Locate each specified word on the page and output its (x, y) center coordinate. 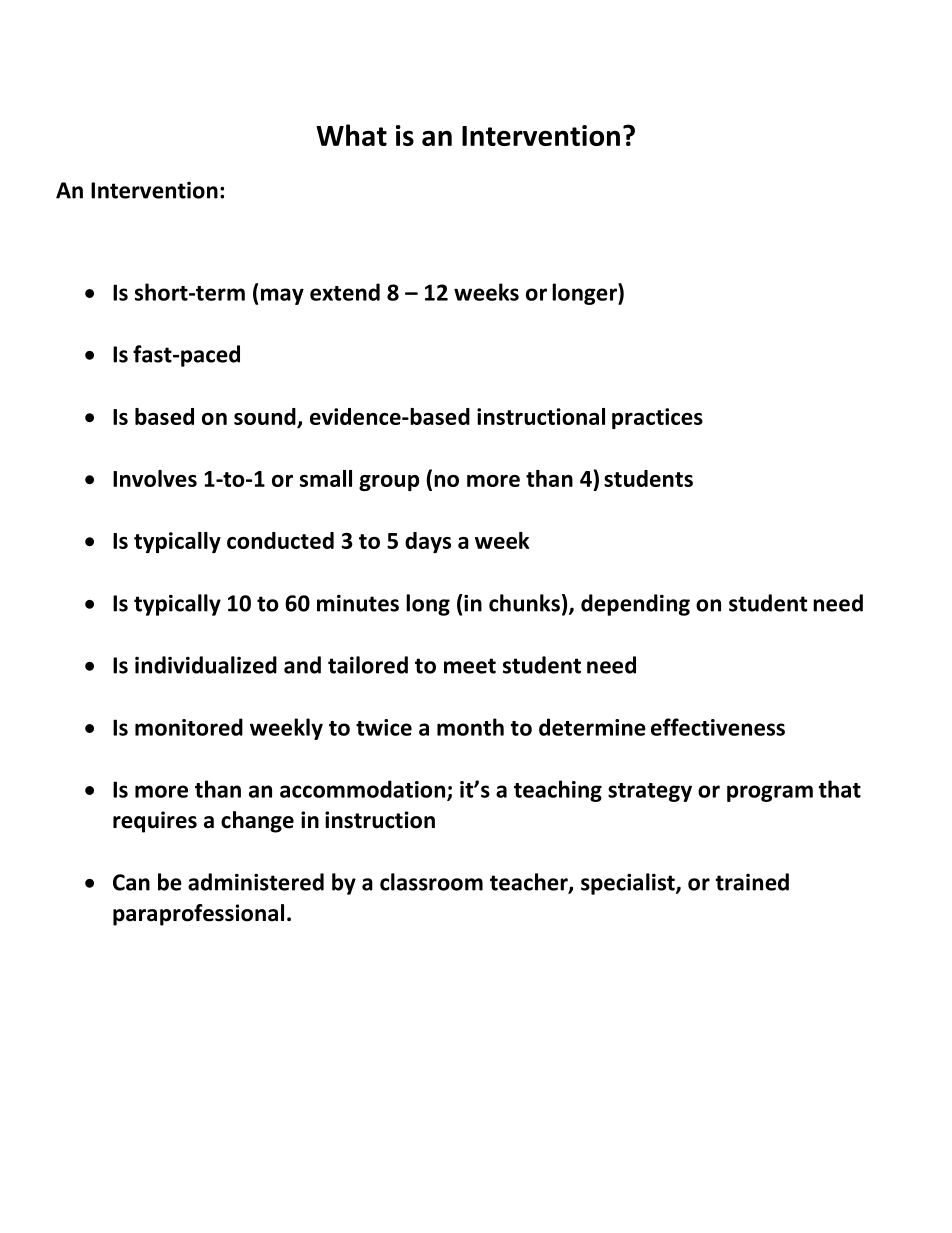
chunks (524, 603)
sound (265, 416)
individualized (206, 665)
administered (256, 882)
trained (752, 882)
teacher (530, 883)
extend (345, 292)
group (389, 483)
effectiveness (718, 727)
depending (635, 605)
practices (657, 418)
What (351, 135)
